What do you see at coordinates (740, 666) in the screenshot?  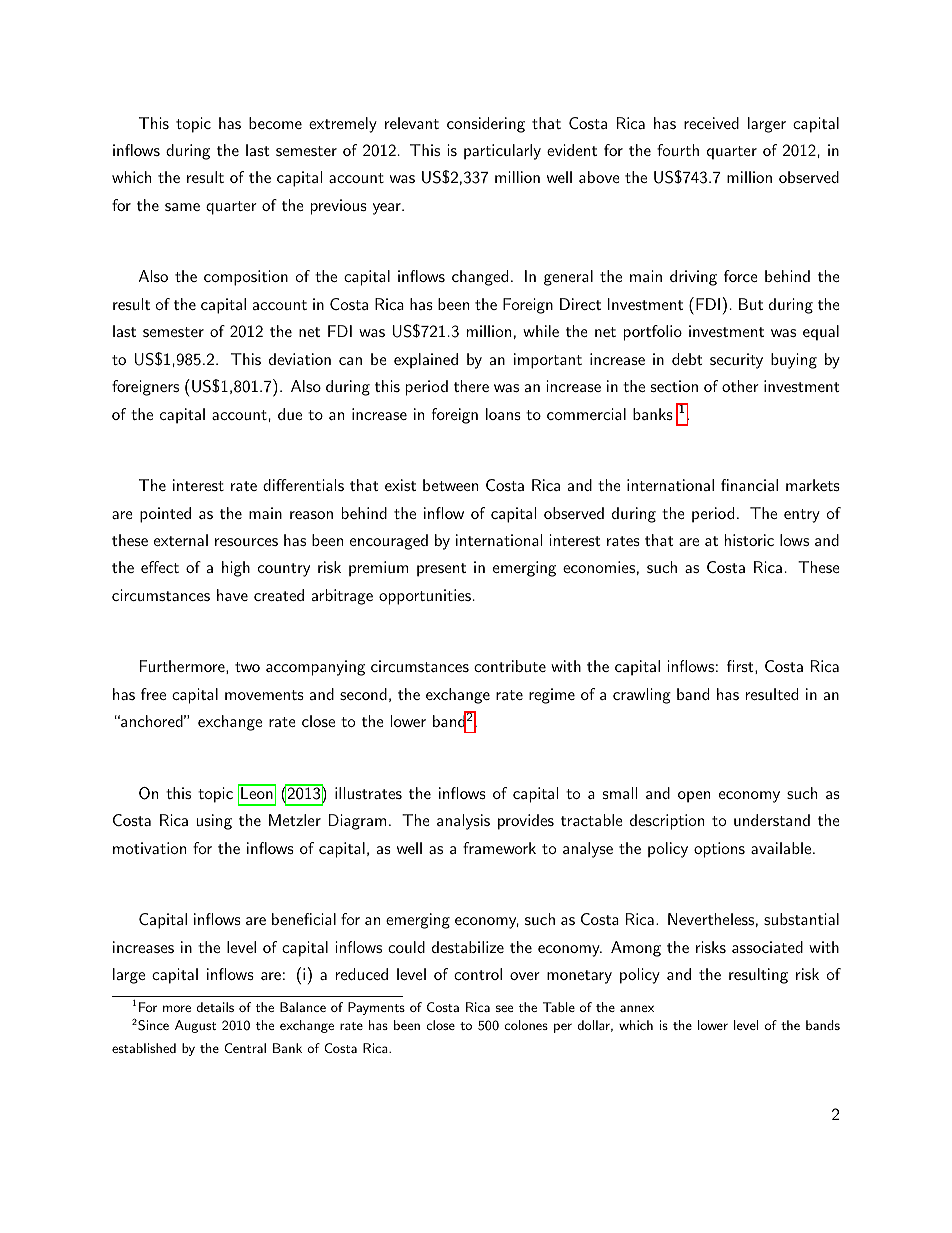 I see `first` at bounding box center [740, 666].
